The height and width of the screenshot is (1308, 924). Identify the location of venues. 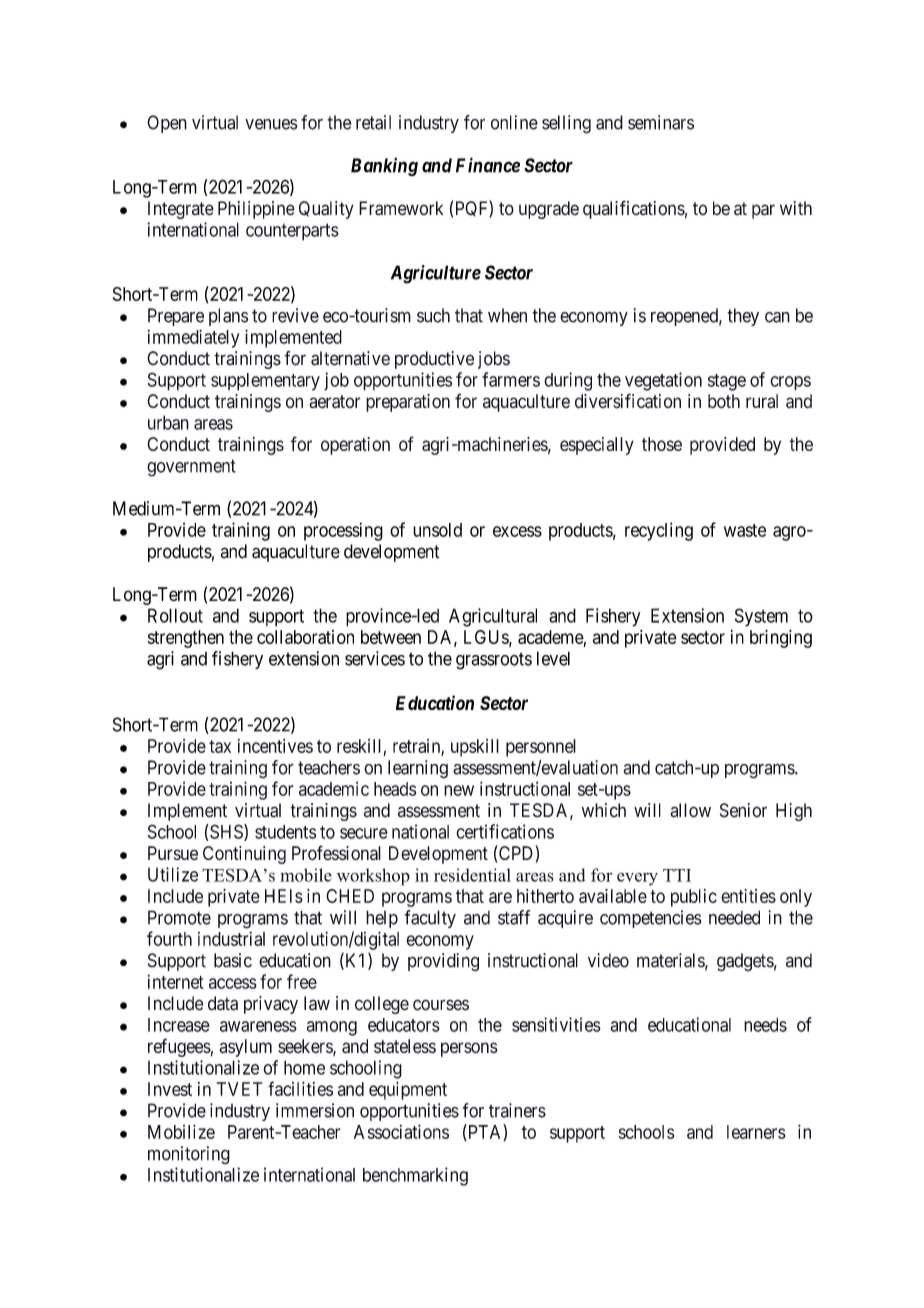
(271, 124).
